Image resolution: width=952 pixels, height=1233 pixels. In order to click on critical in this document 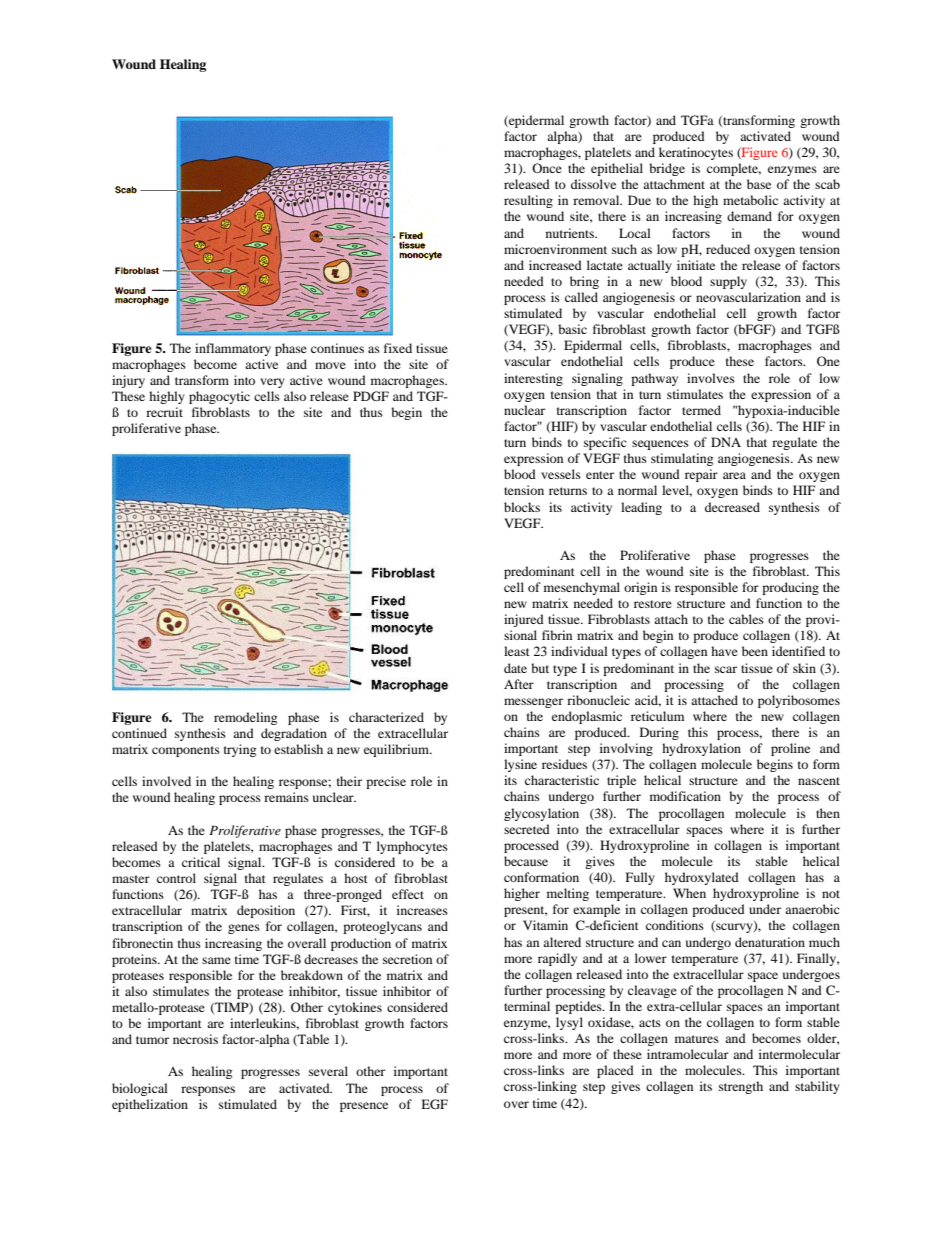, I will do `click(201, 862)`.
